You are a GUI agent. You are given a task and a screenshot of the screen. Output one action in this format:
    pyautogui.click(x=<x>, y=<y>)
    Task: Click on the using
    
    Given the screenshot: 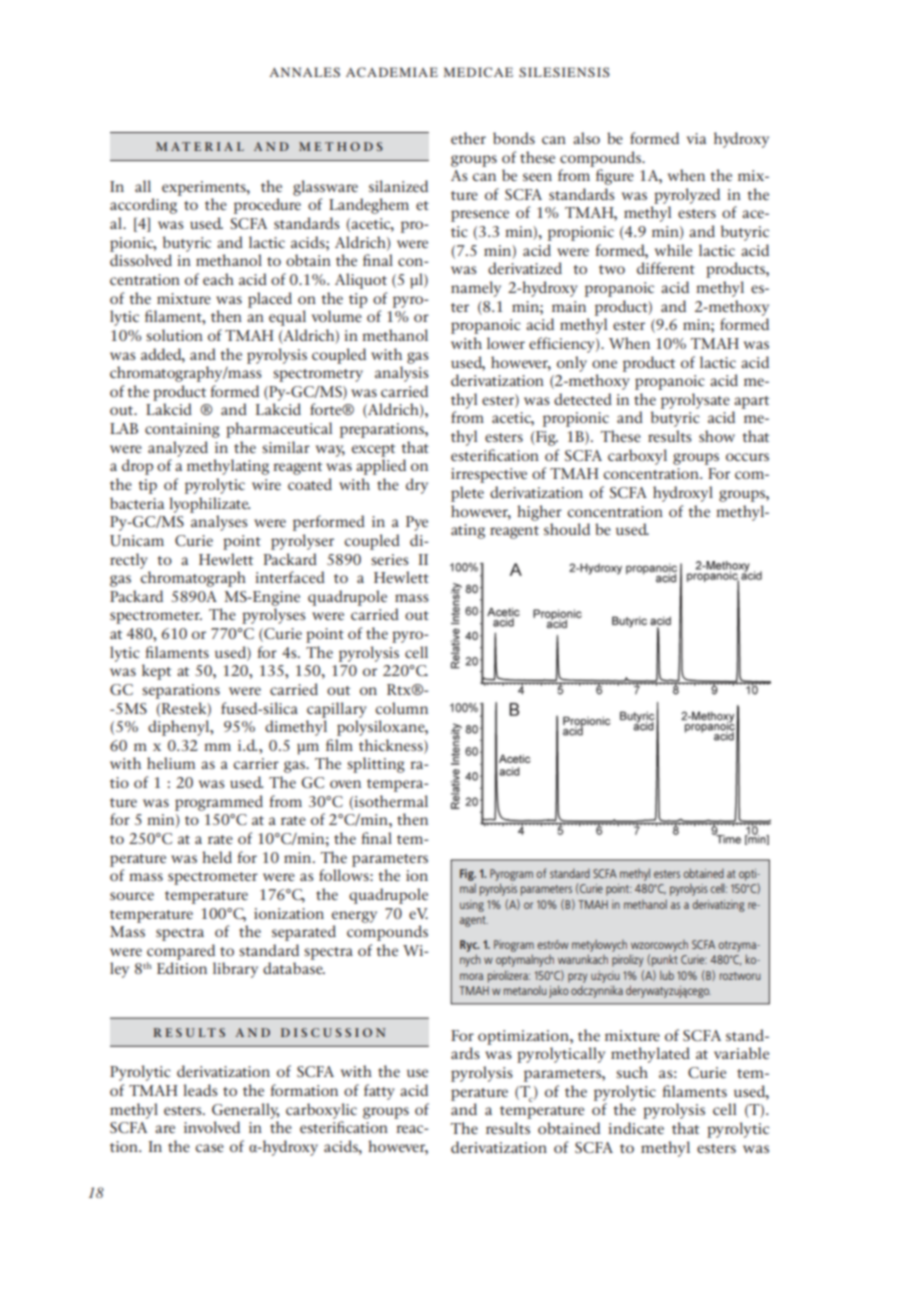 What is the action you would take?
    pyautogui.click(x=472, y=906)
